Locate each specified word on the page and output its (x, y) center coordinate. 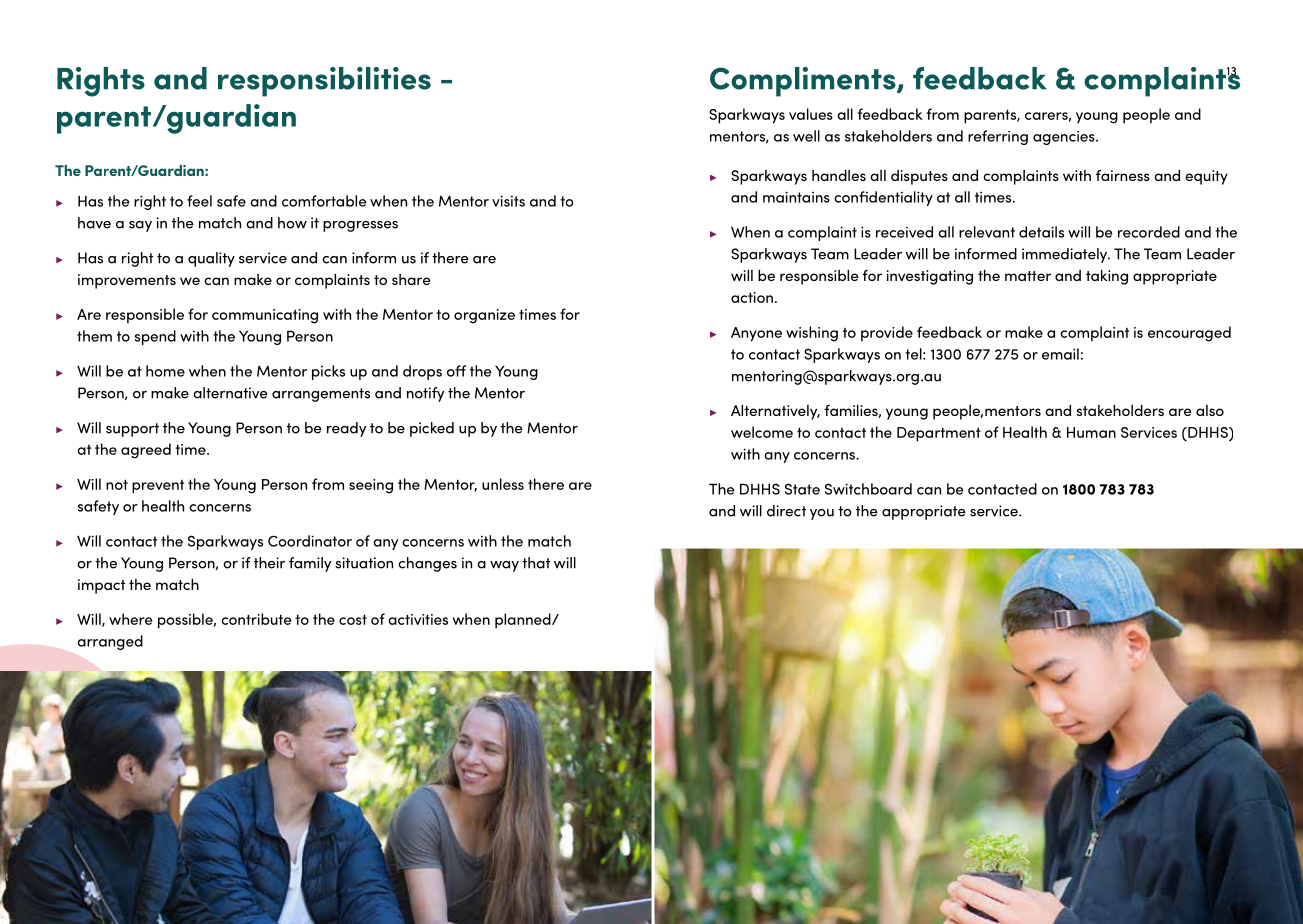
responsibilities (324, 82)
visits (508, 201)
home (165, 371)
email (1060, 354)
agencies (1065, 138)
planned (524, 621)
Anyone (756, 334)
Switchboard (868, 489)
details (1041, 232)
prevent (158, 487)
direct (786, 511)
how (292, 223)
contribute (256, 619)
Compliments (804, 82)
